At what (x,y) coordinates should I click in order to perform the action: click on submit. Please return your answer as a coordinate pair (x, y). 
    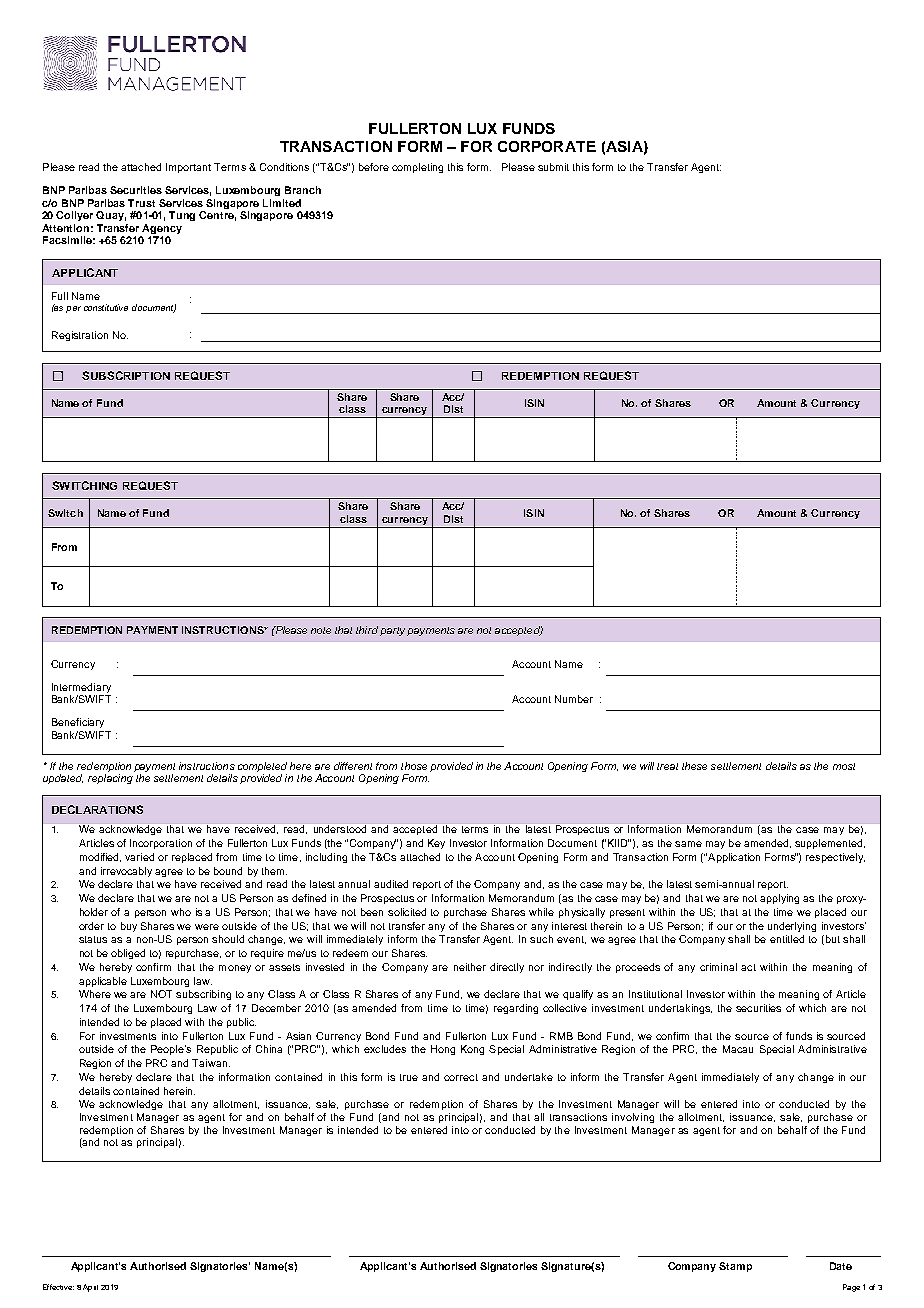
    Looking at the image, I should click on (553, 167).
